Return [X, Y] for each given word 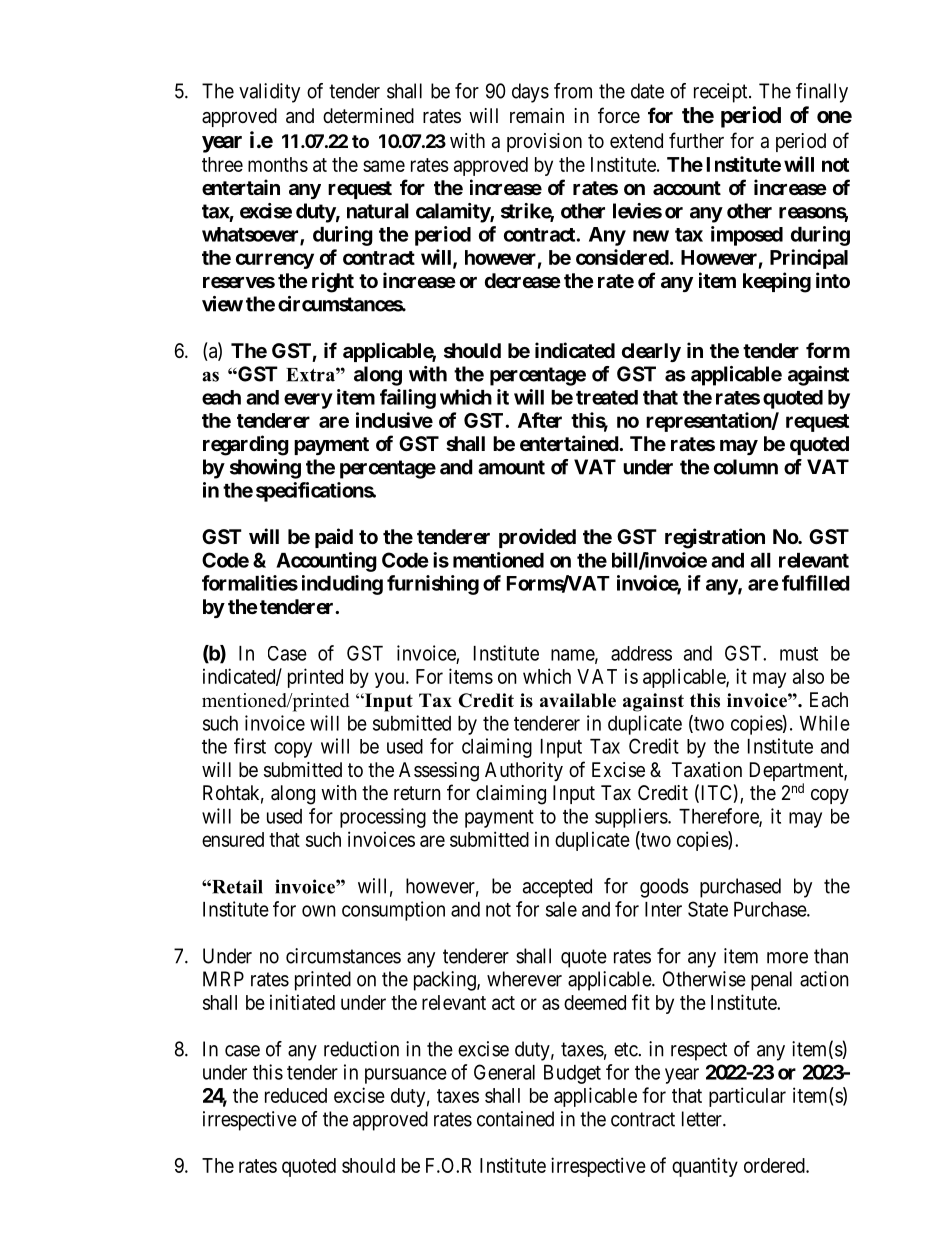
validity [269, 93]
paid [334, 538]
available [578, 700]
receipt [722, 93]
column [746, 467]
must [799, 654]
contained [515, 1119]
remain [537, 116]
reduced [296, 1095]
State [708, 909]
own [319, 911]
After [540, 420]
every [308, 401]
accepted [557, 888]
